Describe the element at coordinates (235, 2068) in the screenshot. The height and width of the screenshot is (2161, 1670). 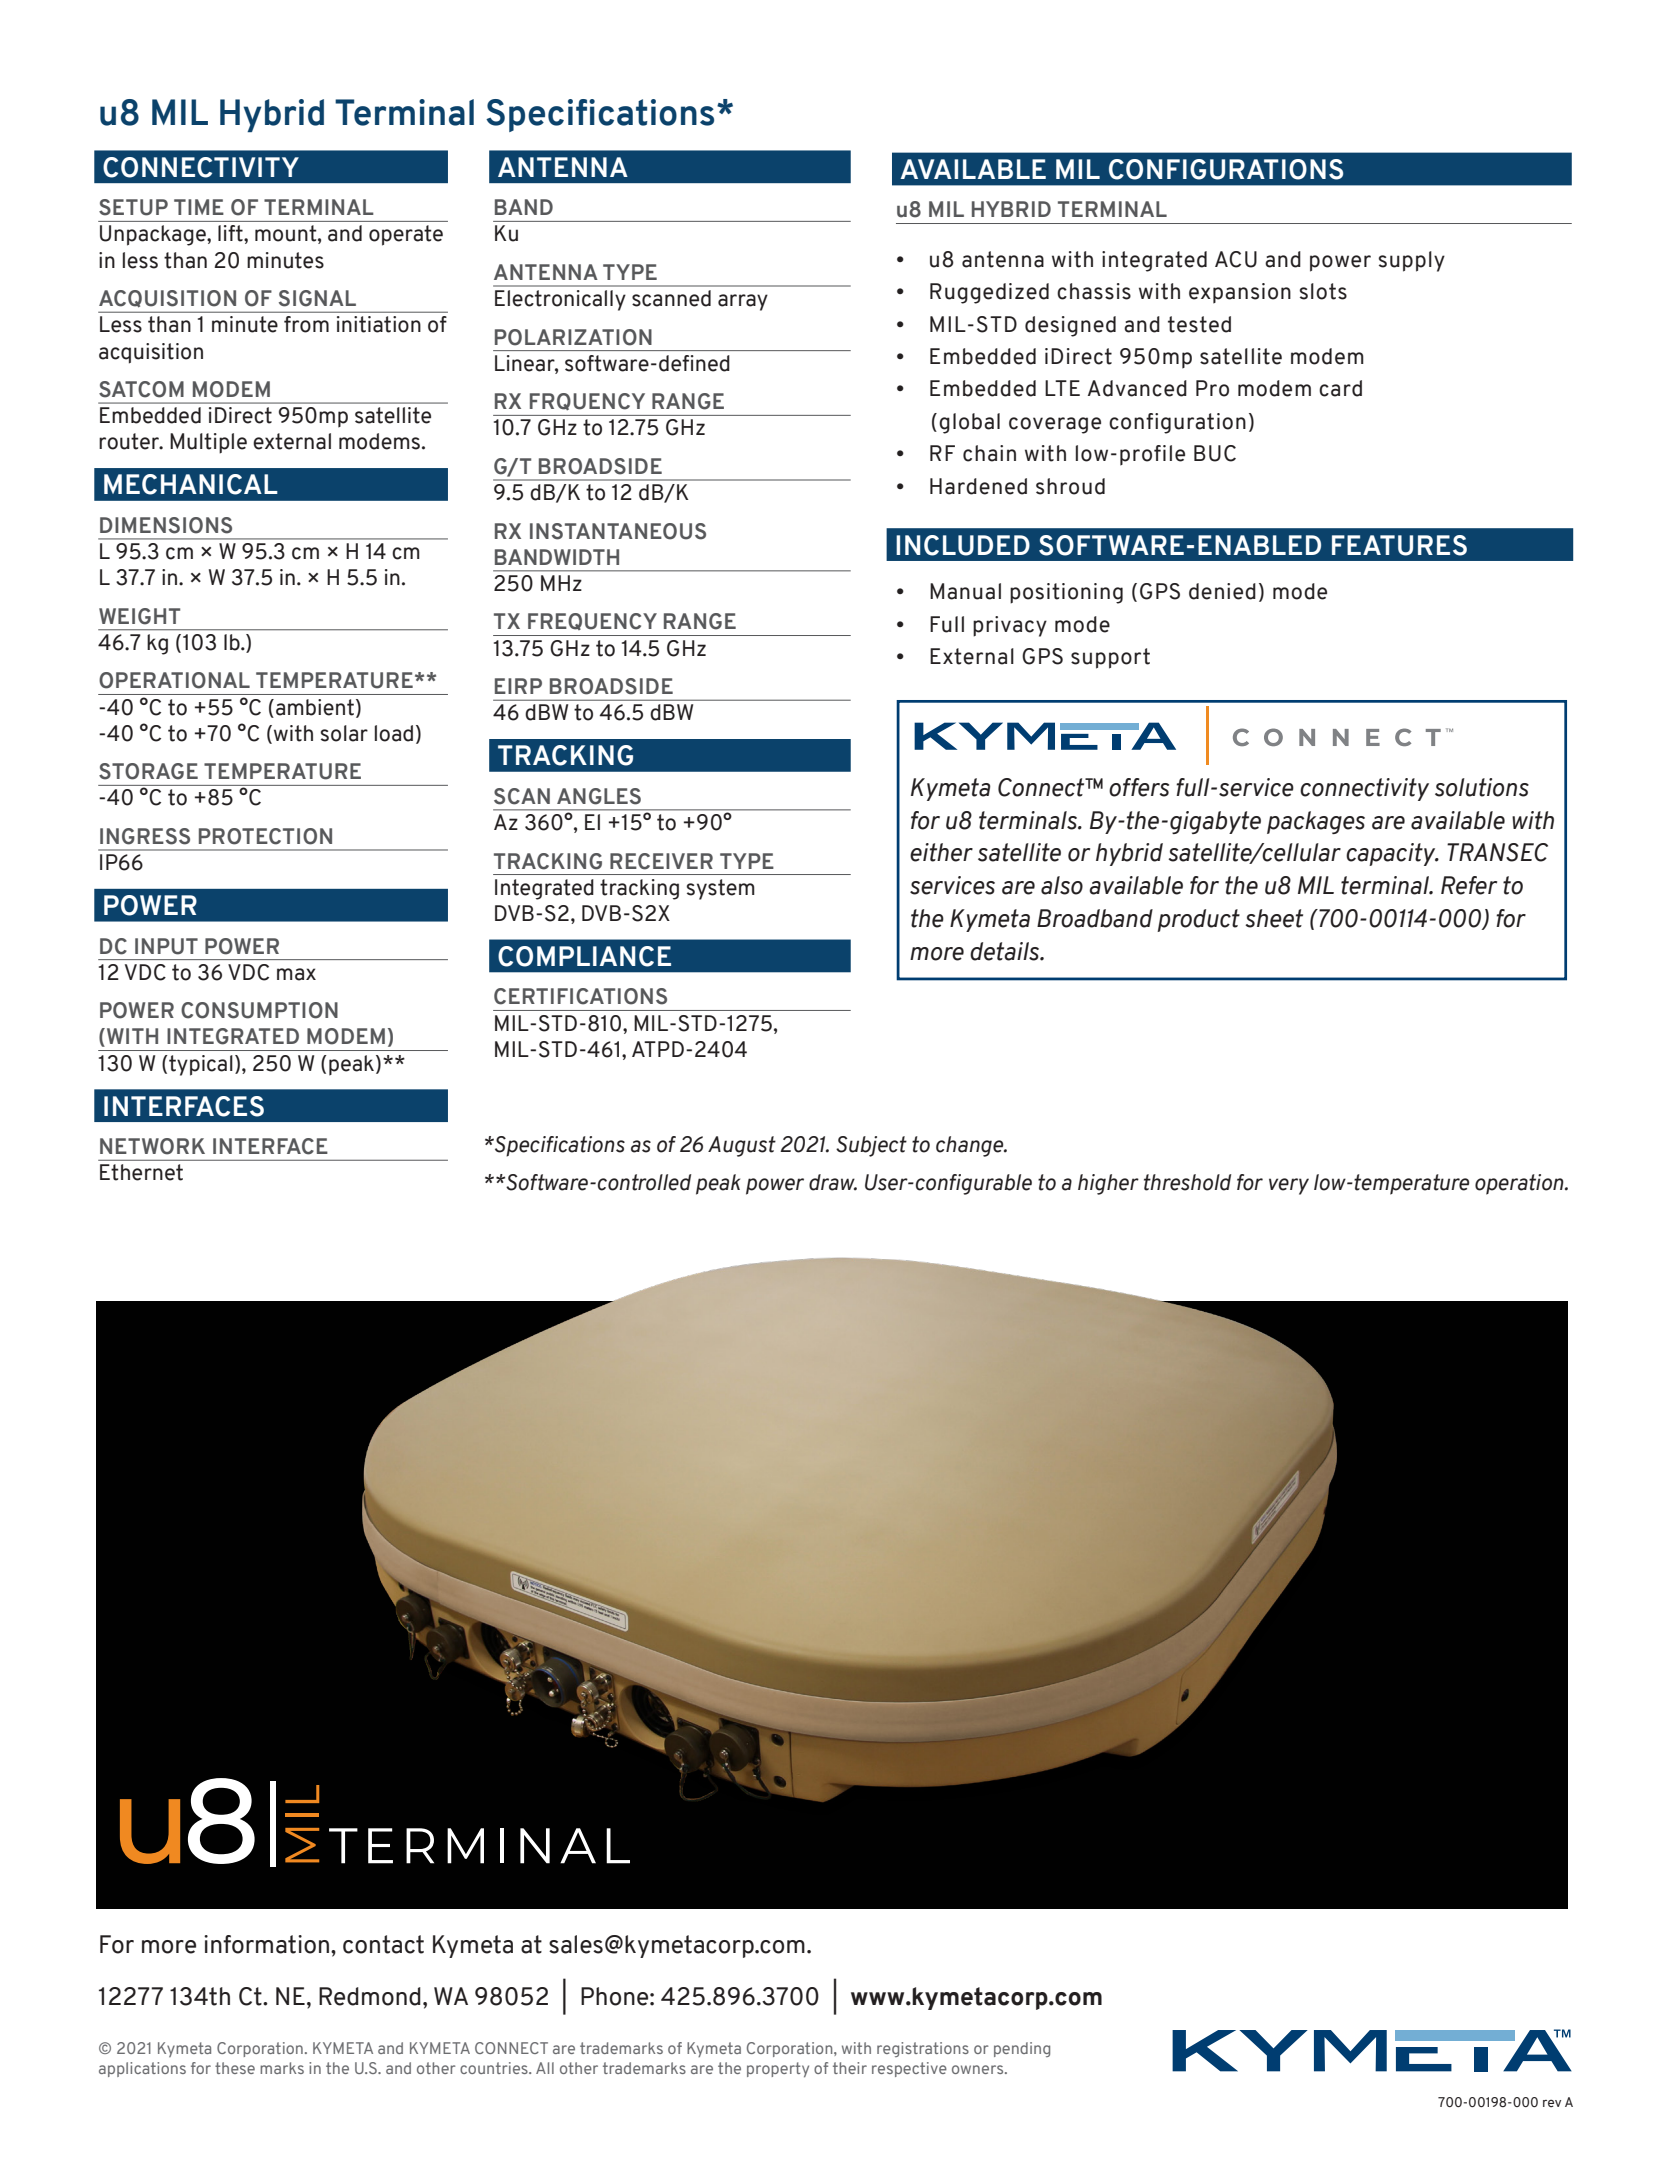
I see `these` at that location.
